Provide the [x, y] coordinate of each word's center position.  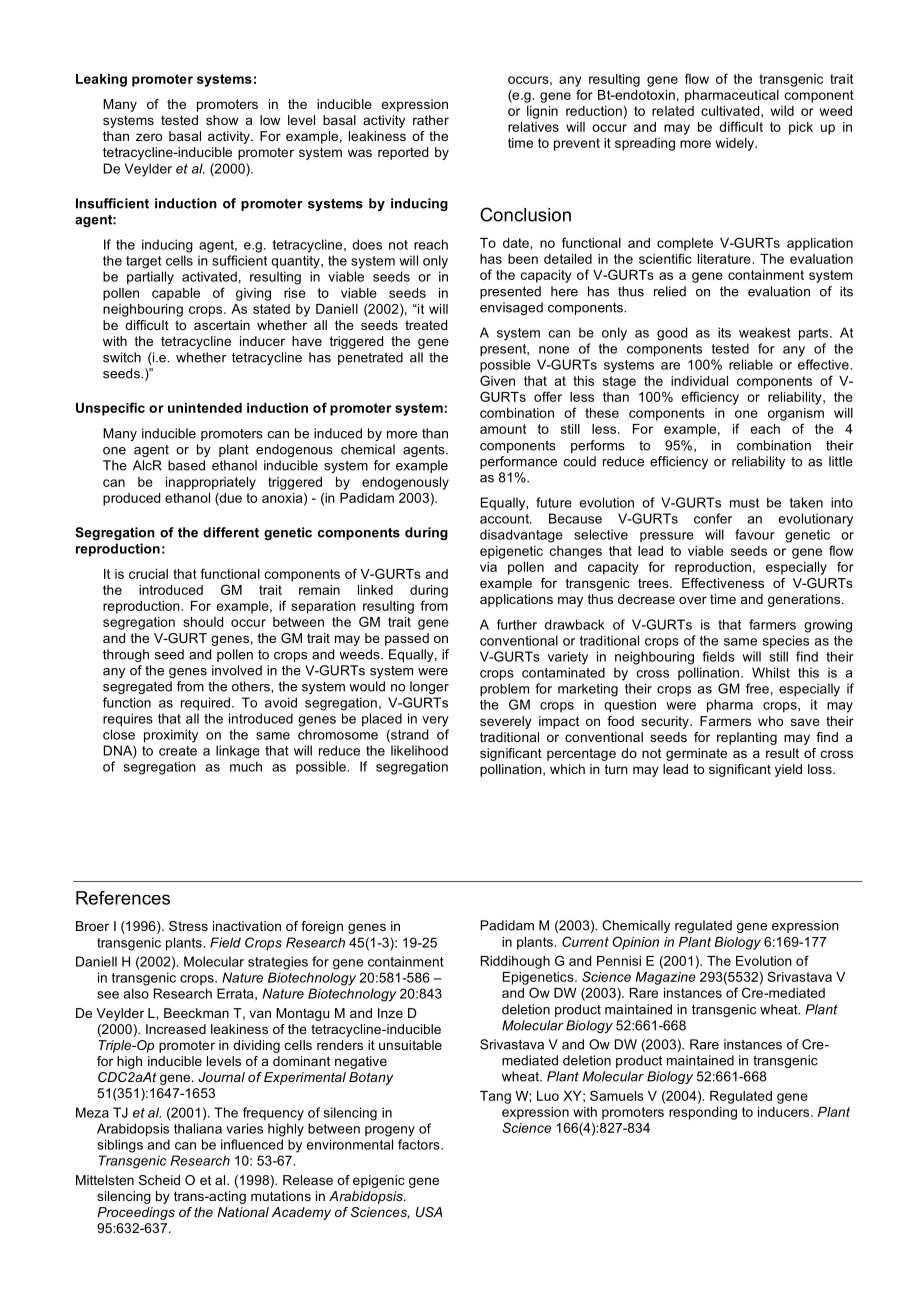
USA [429, 1212]
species [786, 642]
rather [431, 120]
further [517, 624]
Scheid [159, 1180]
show [222, 120]
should [203, 622]
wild [782, 111]
